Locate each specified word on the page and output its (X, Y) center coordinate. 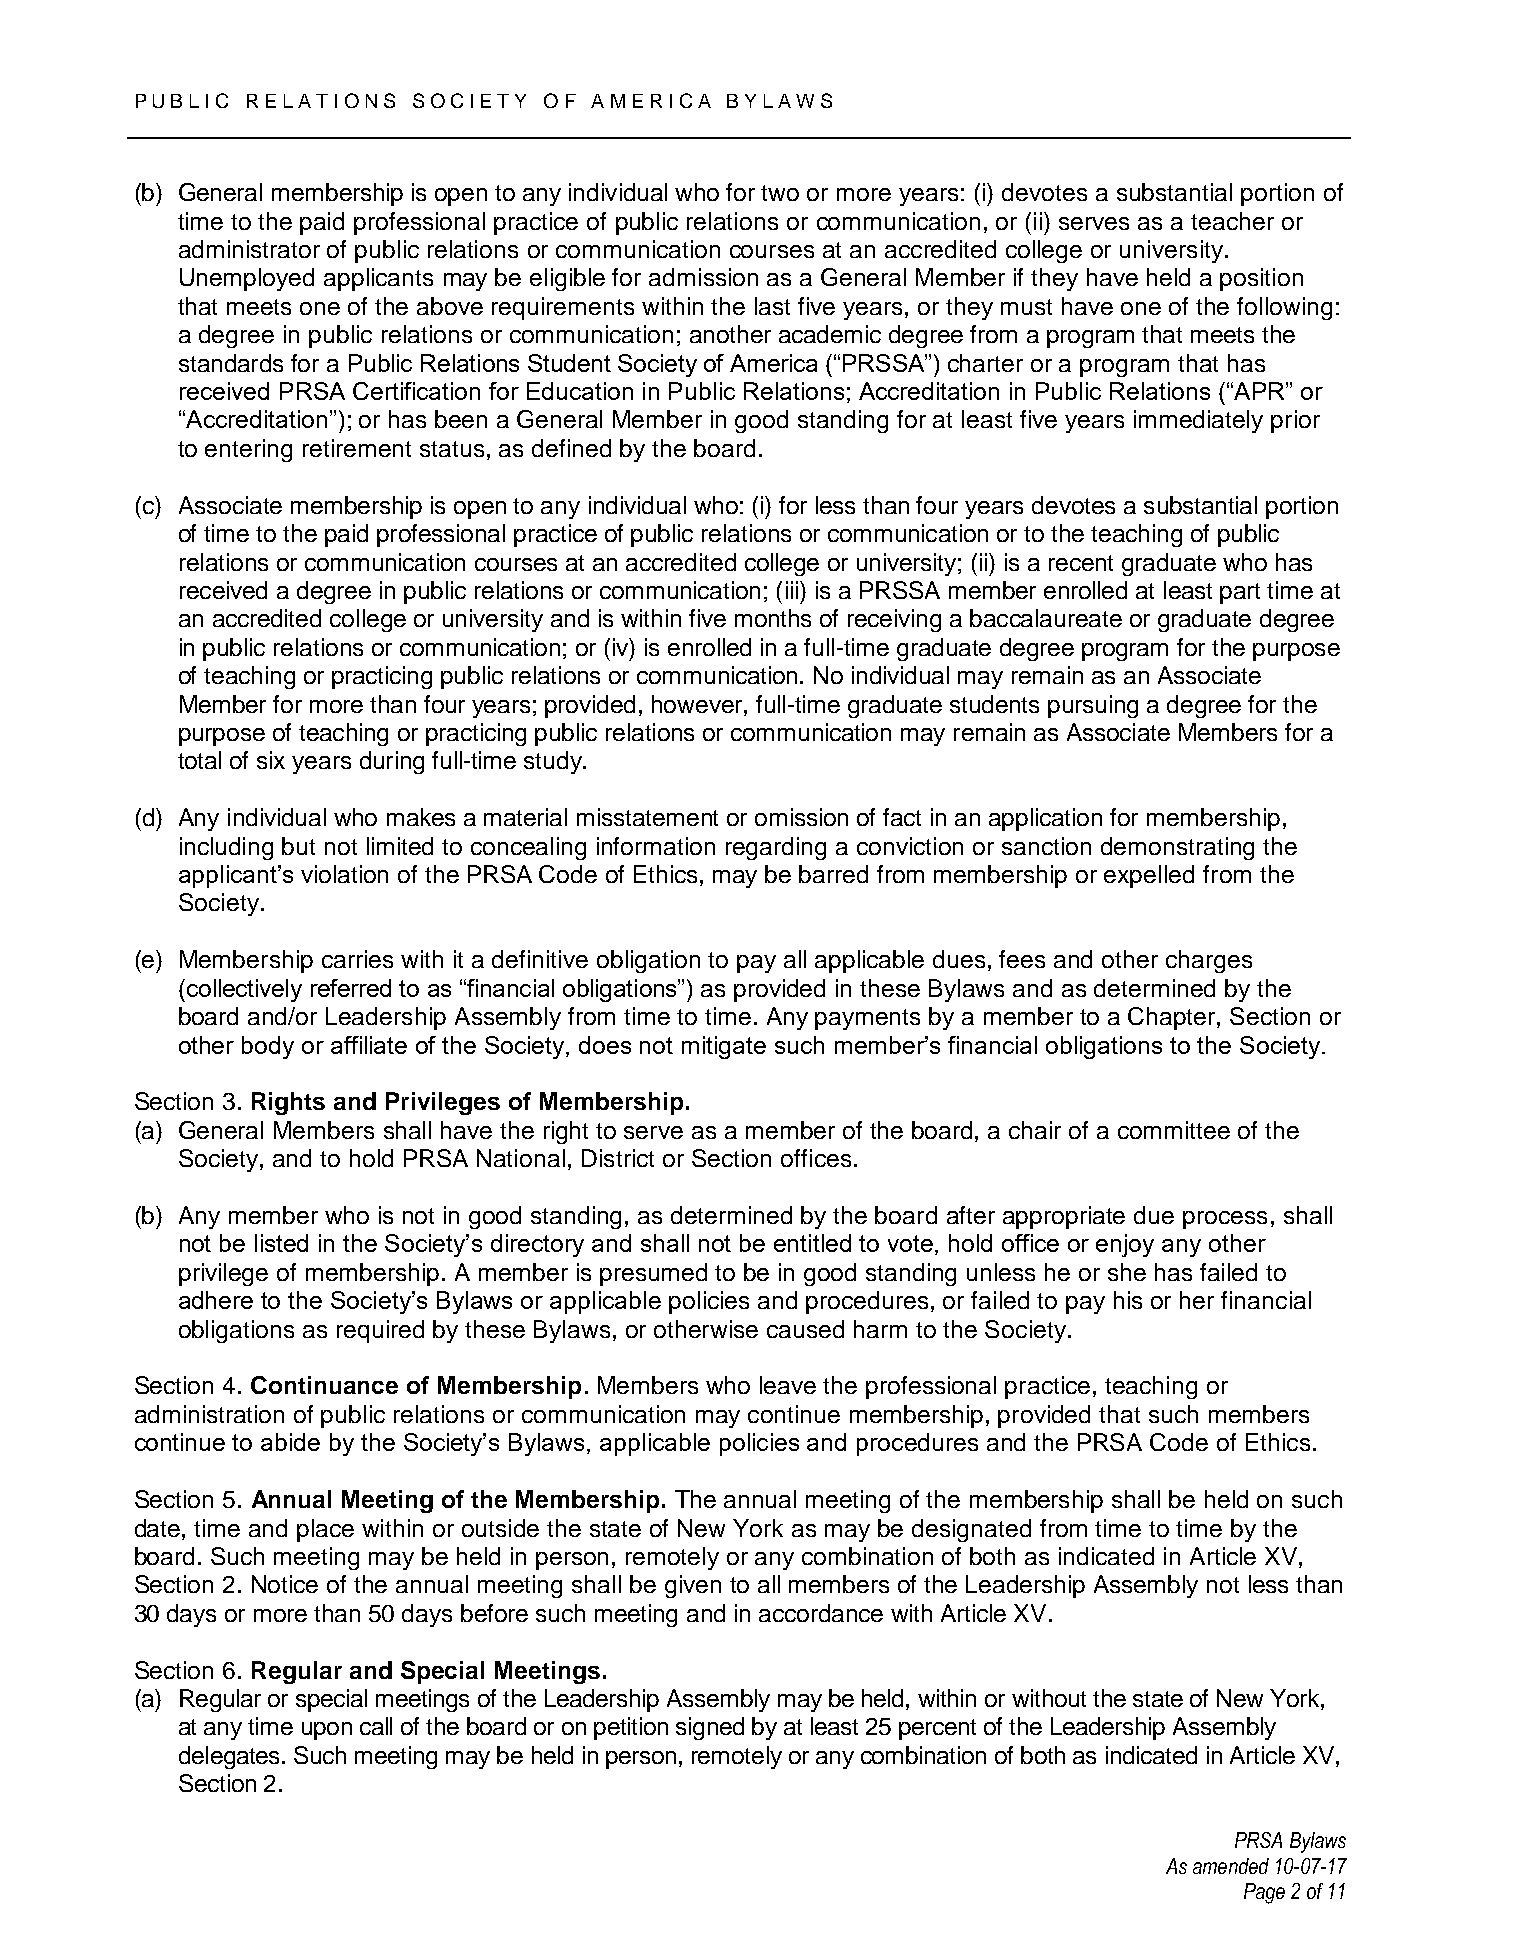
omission (801, 817)
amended (1231, 1866)
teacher (1232, 221)
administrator (249, 249)
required (380, 1331)
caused (805, 1329)
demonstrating (1177, 848)
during (392, 762)
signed (710, 1728)
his (1128, 1300)
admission (703, 277)
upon (327, 1731)
